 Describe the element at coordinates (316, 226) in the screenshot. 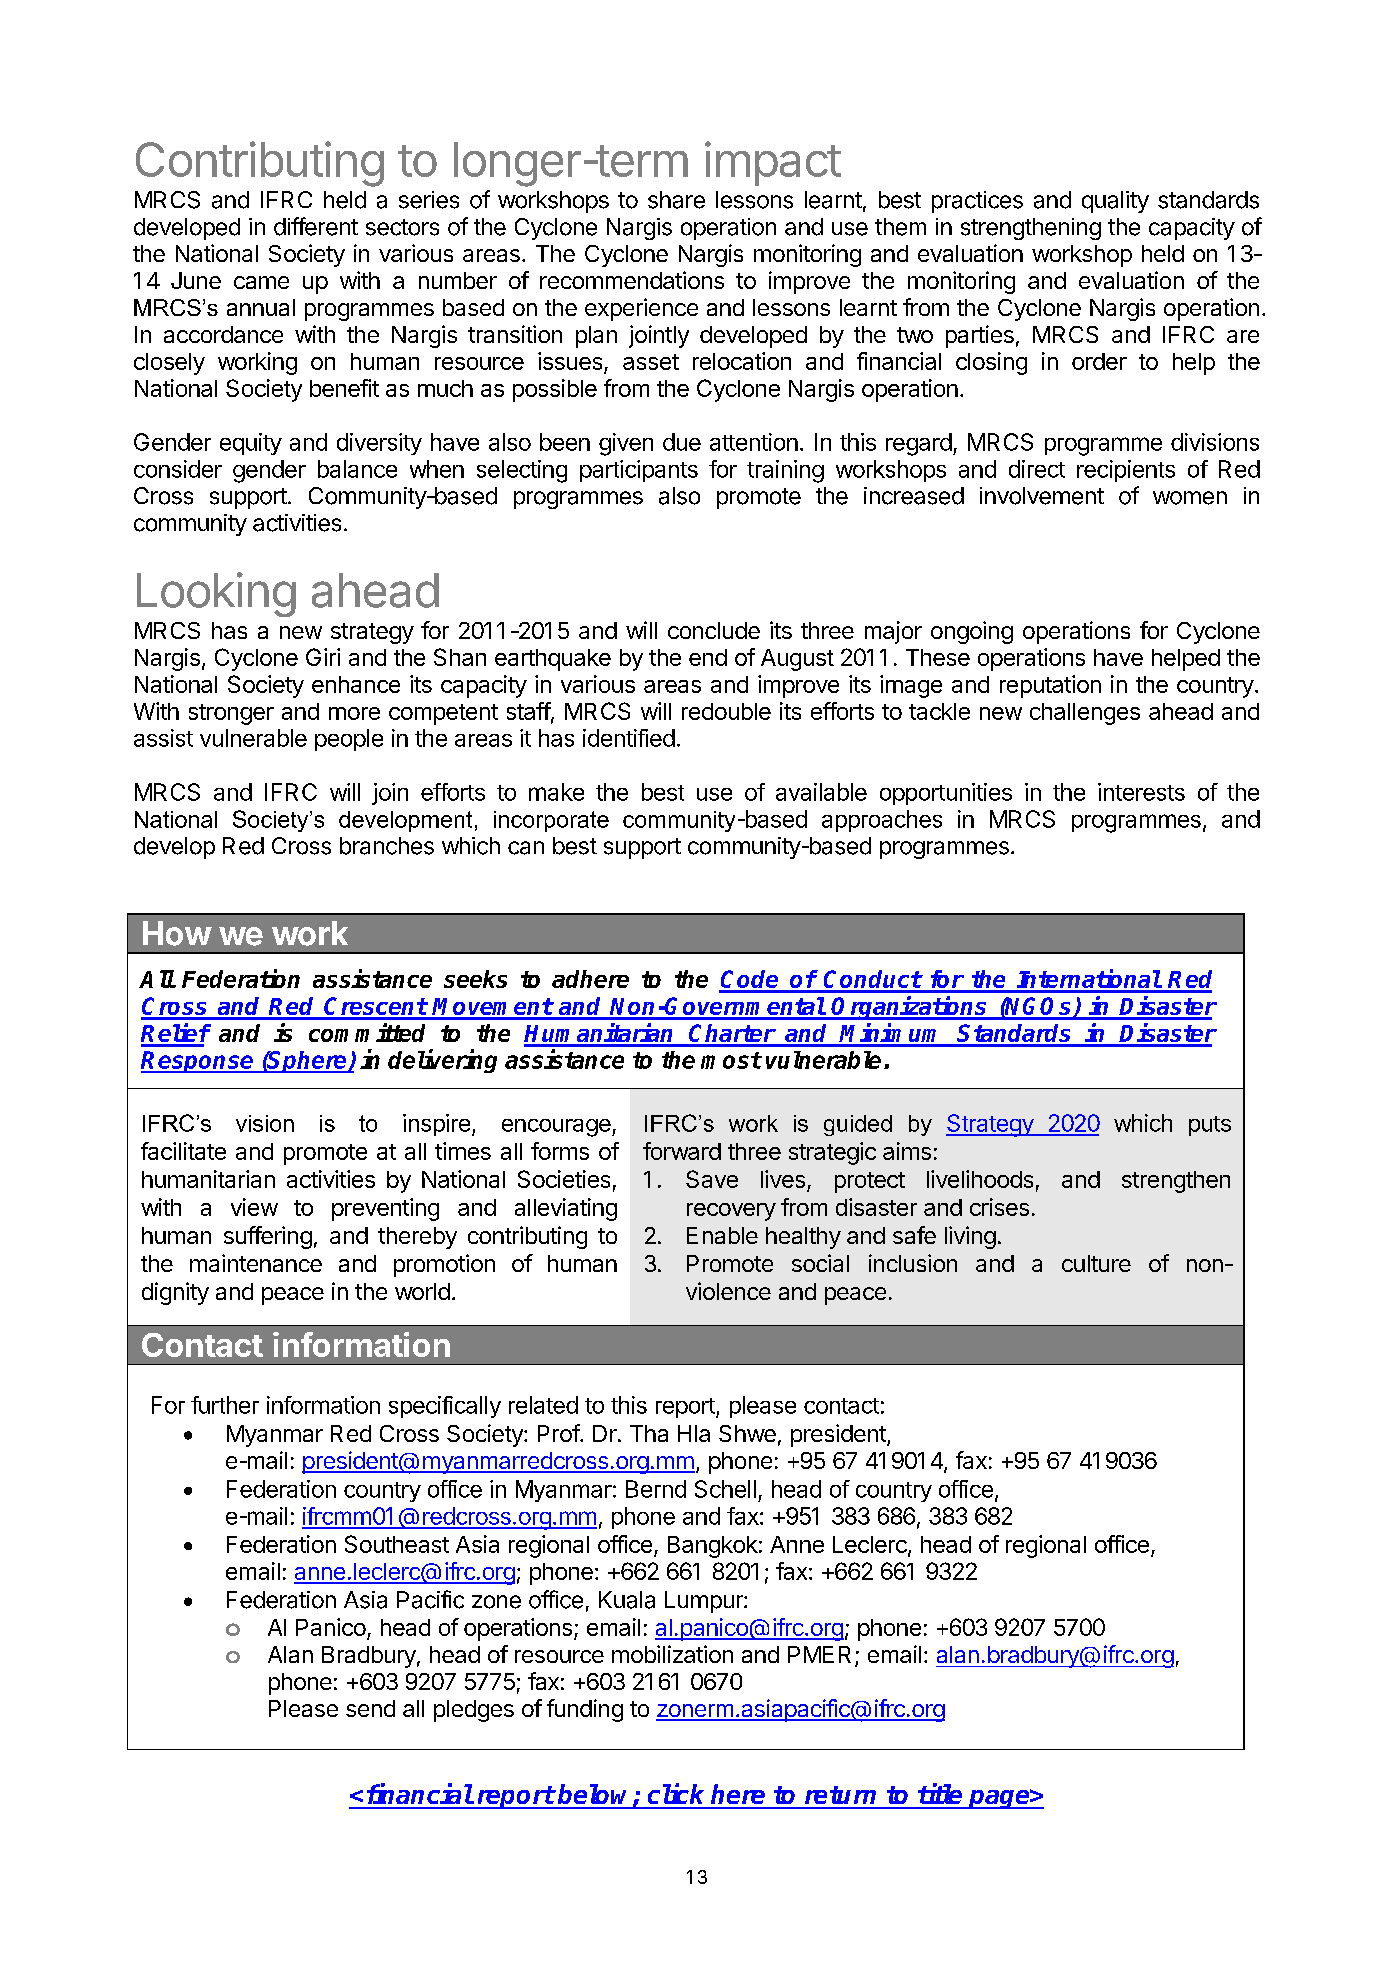

I see `different` at that location.
